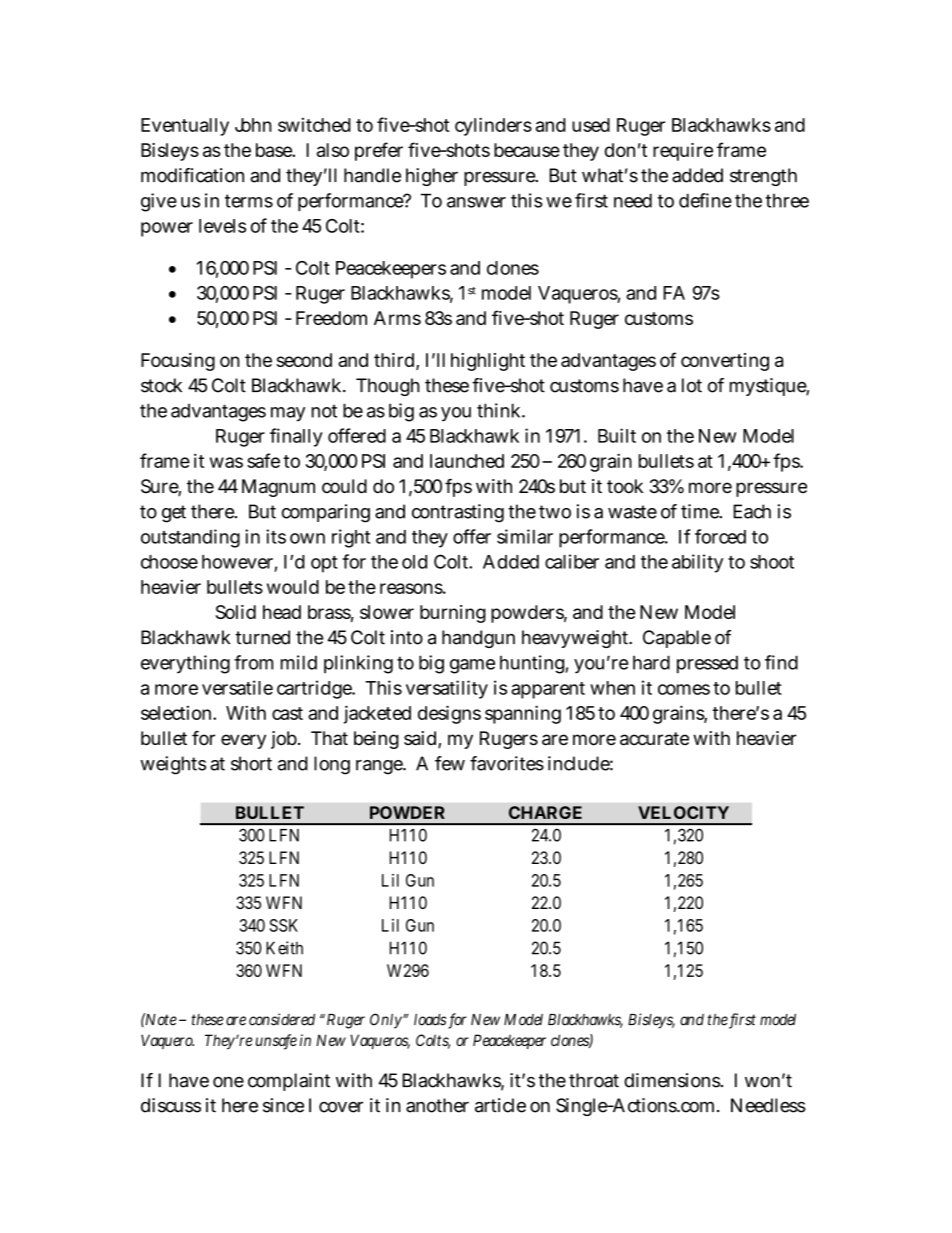  I want to click on require, so click(683, 152).
